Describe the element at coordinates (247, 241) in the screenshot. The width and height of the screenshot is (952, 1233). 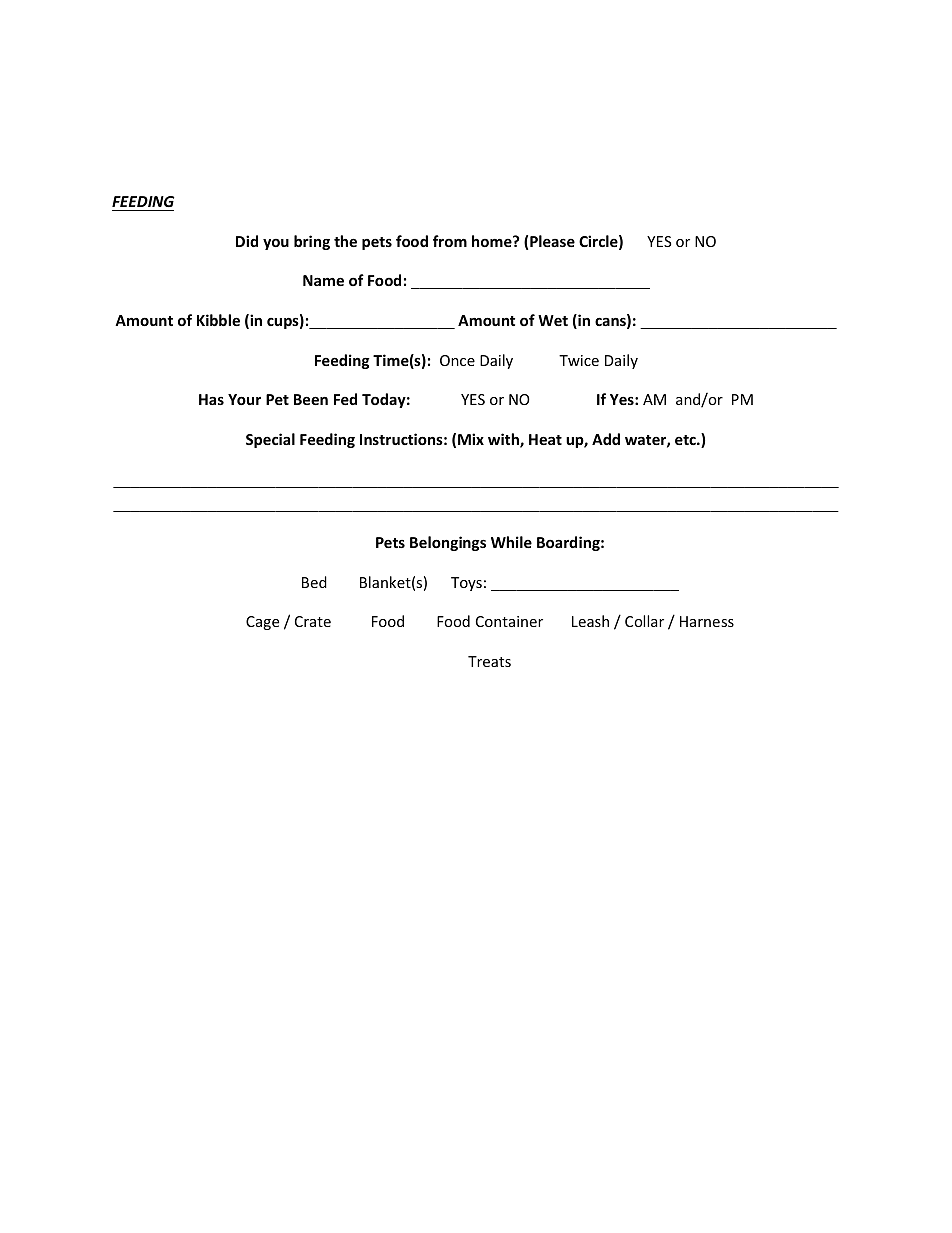
I see `Did` at that location.
